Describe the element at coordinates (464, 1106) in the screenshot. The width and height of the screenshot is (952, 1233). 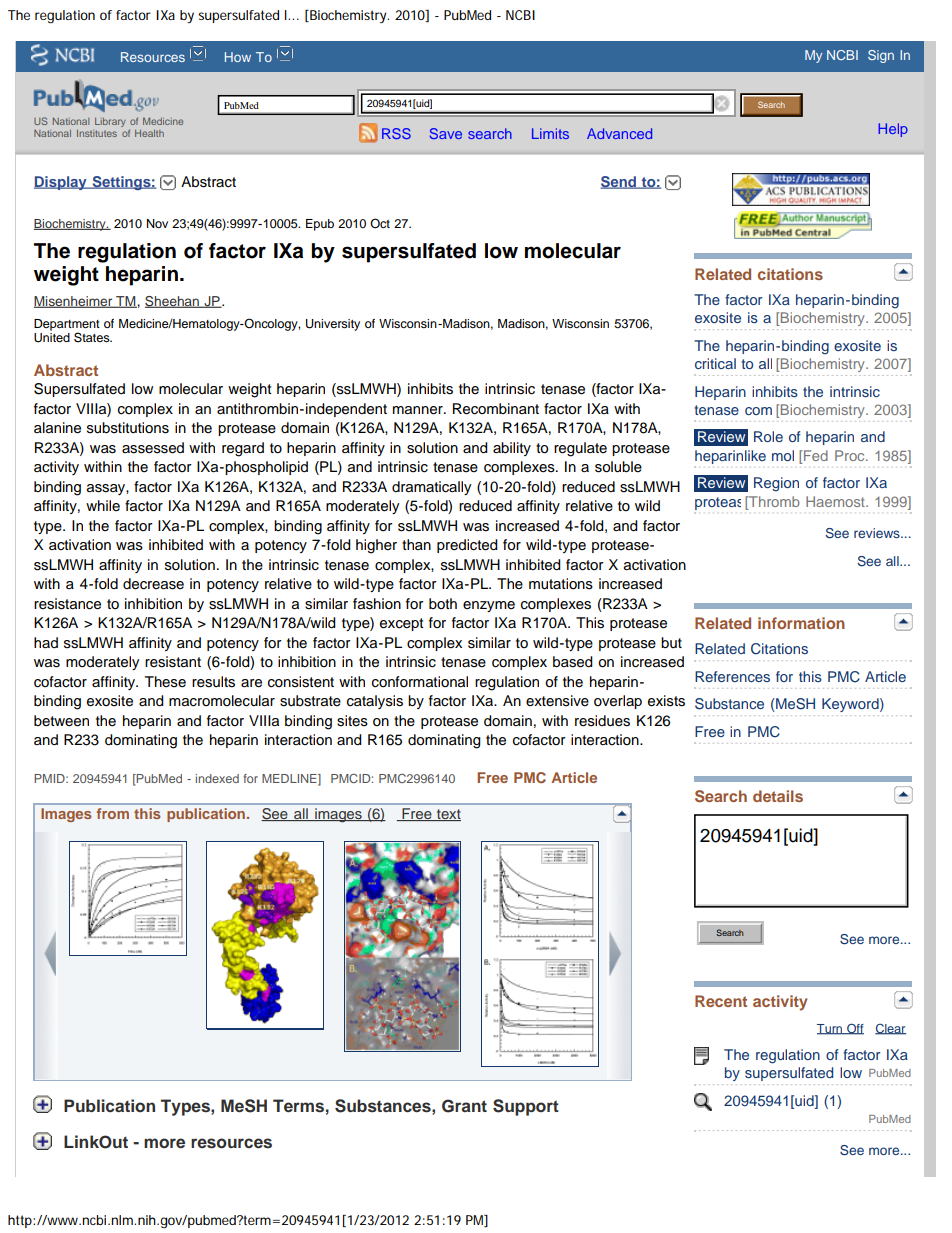
I see `Grant` at that location.
